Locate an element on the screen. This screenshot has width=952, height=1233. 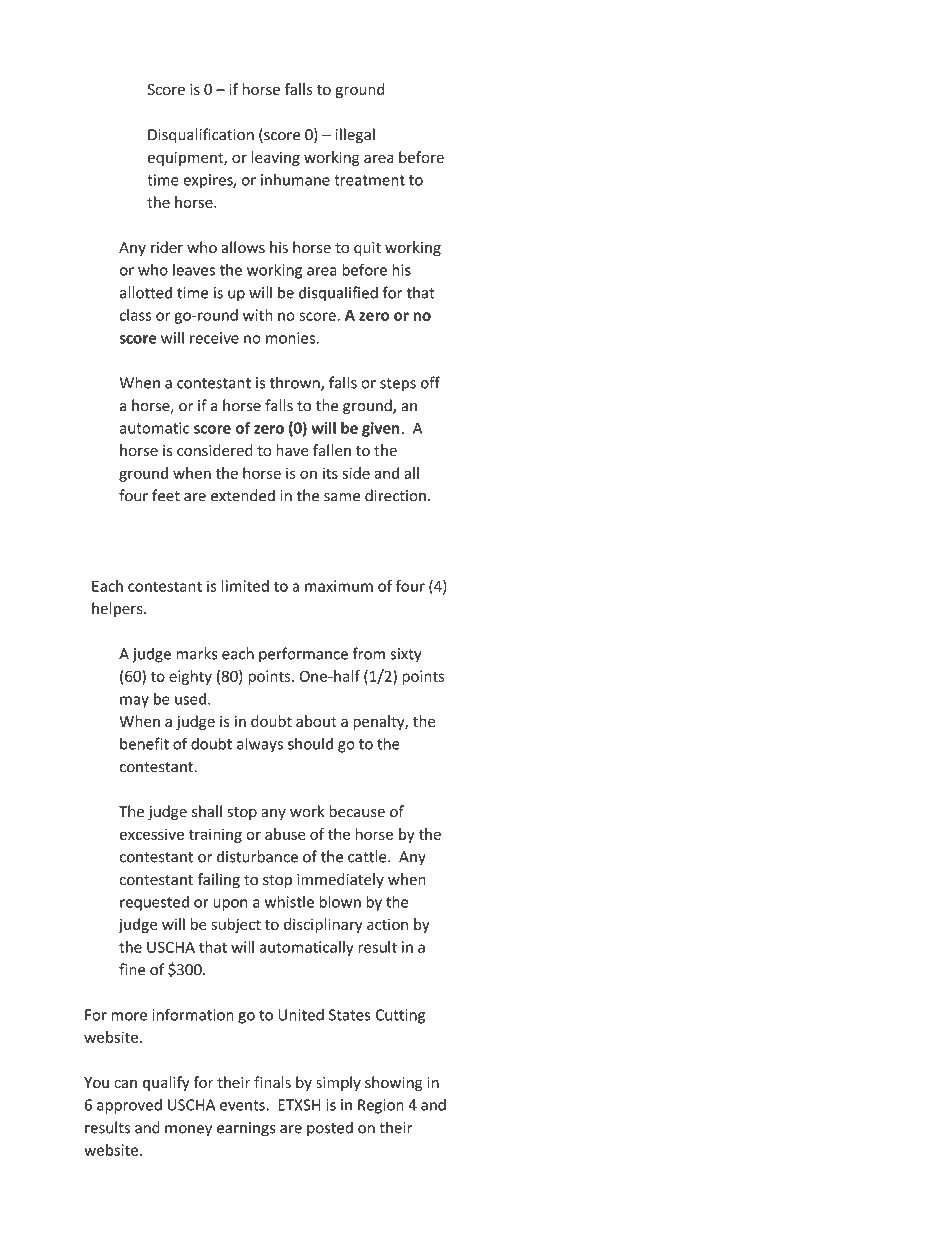
leaving is located at coordinates (275, 158).
